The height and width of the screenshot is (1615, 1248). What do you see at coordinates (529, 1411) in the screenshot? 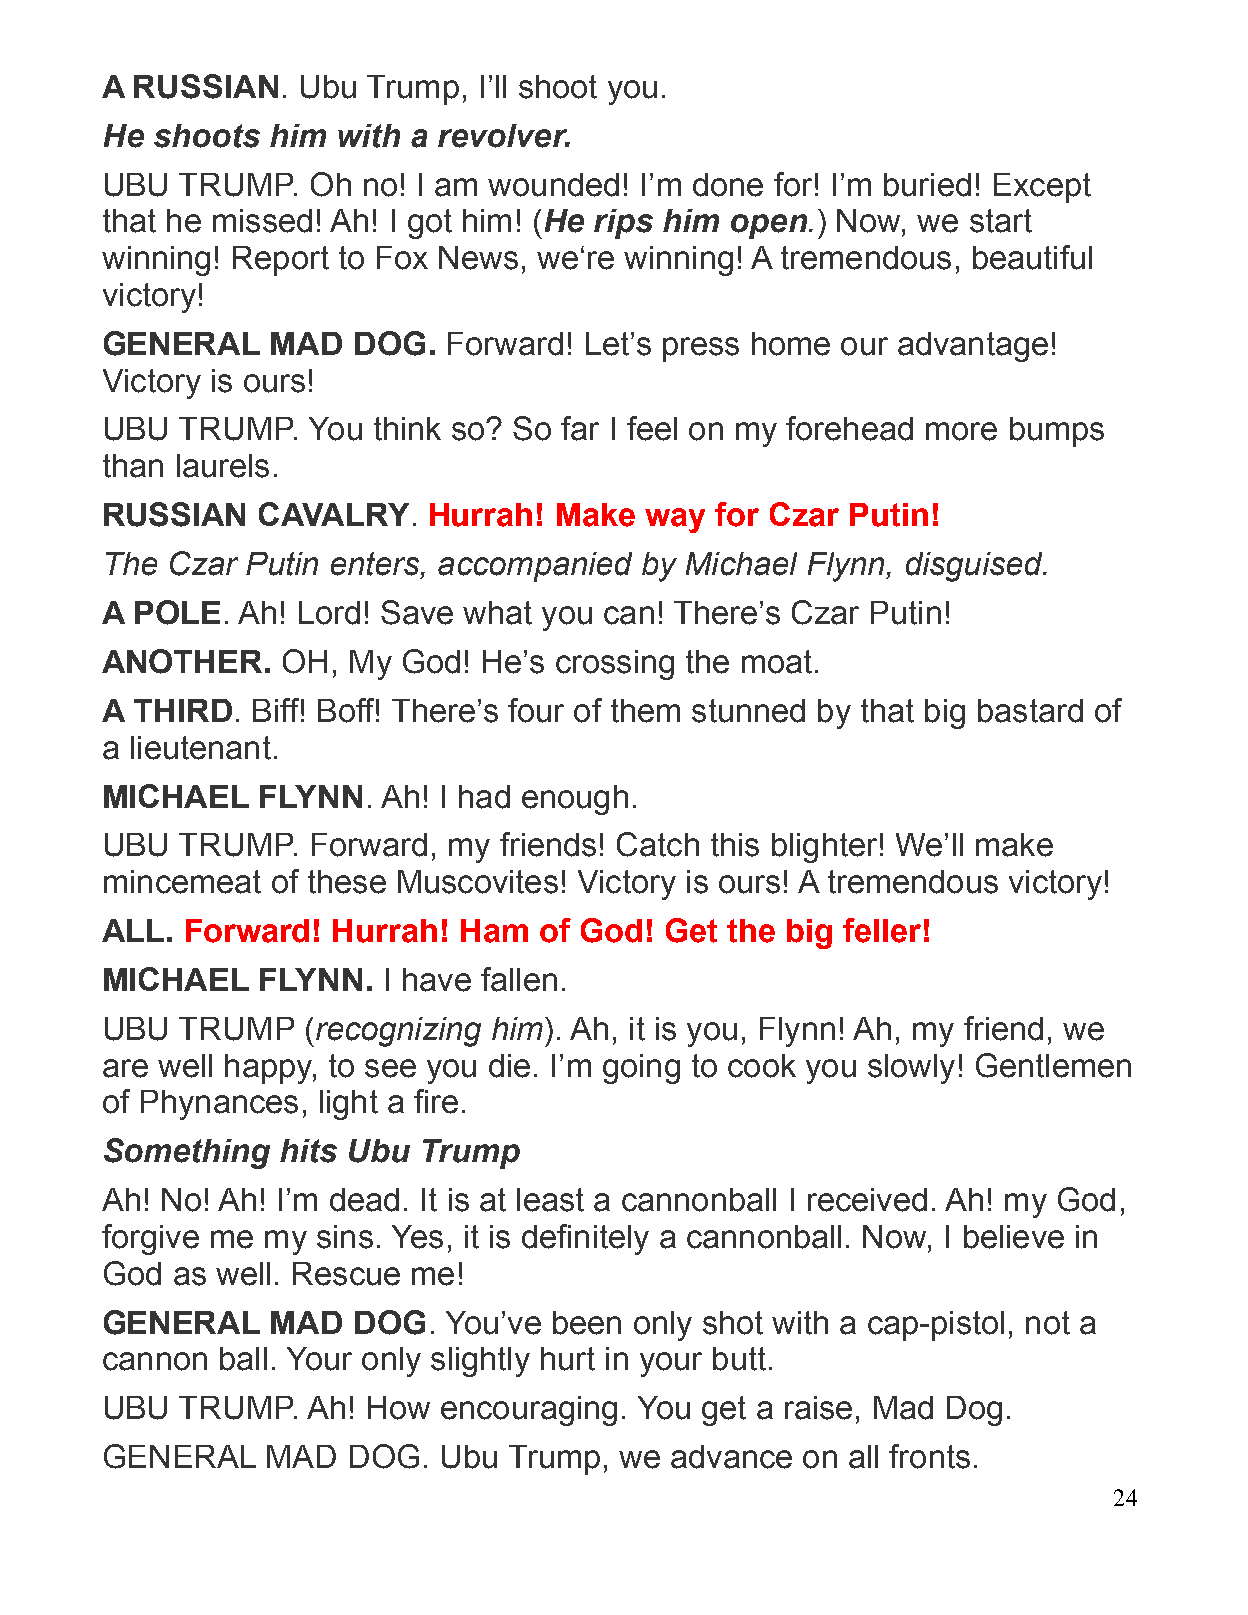
I see `encouraging` at bounding box center [529, 1411].
